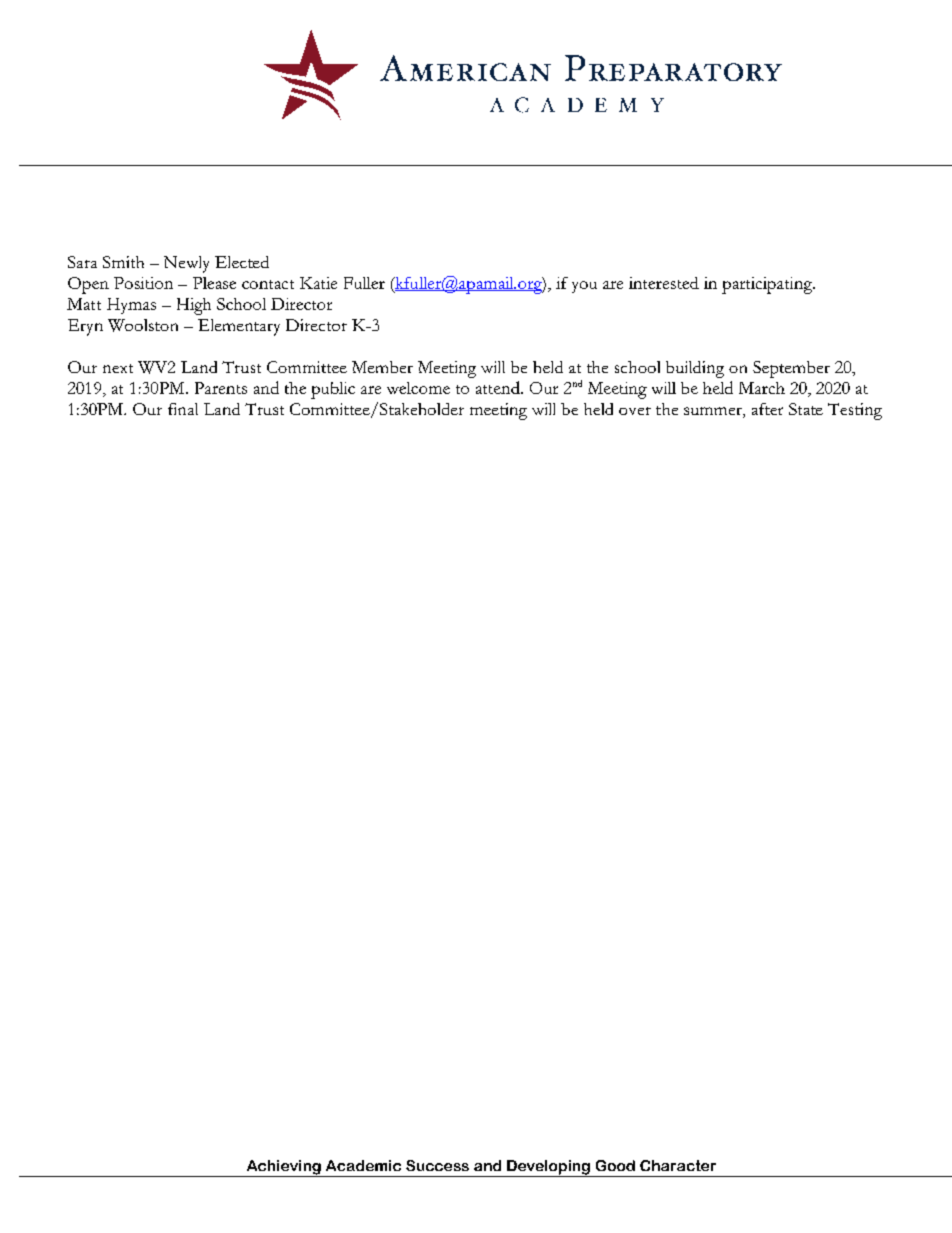  Describe the element at coordinates (183, 409) in the image. I see `final` at that location.
